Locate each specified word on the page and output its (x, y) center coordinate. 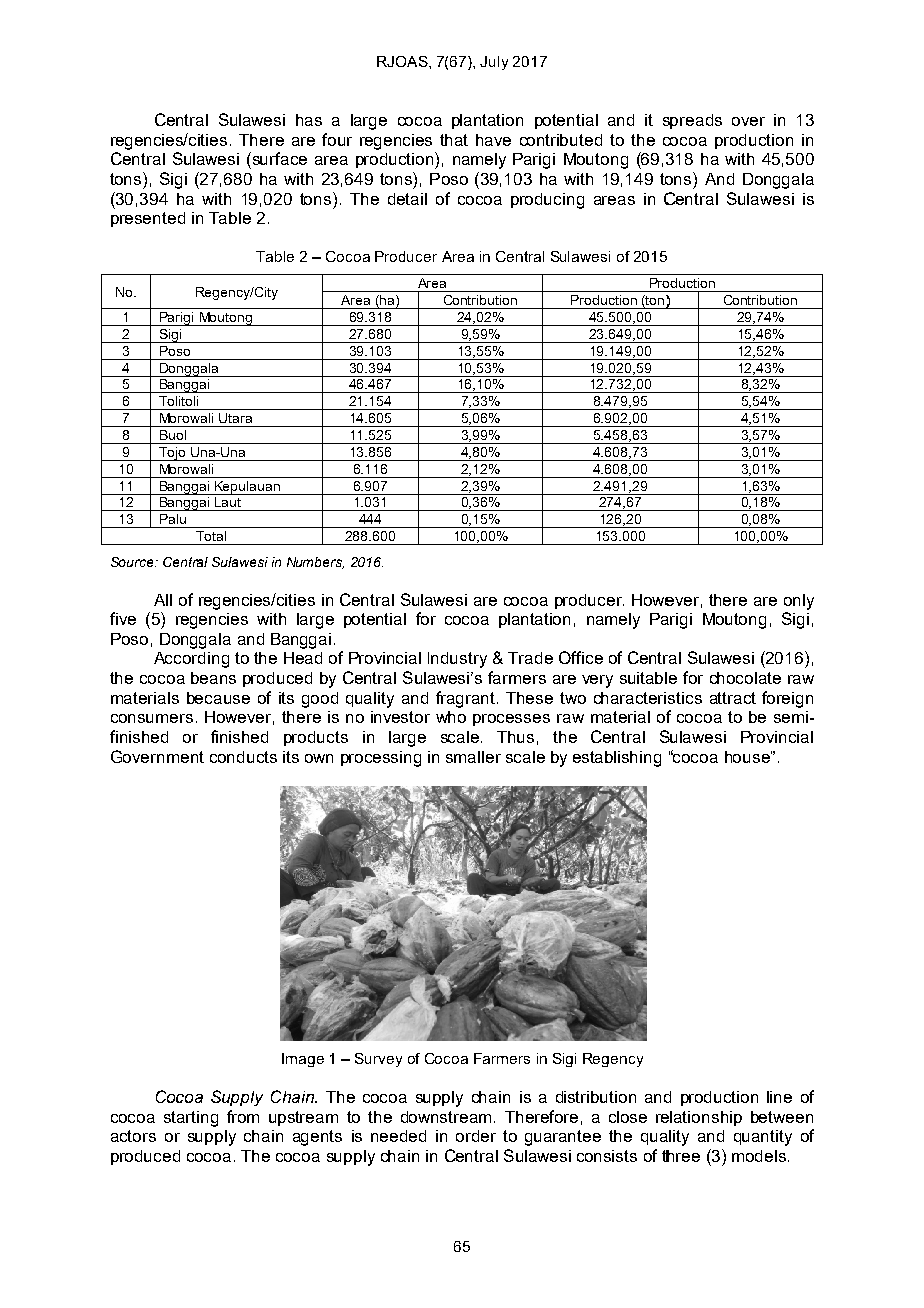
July (494, 63)
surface (278, 158)
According (191, 660)
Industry (457, 660)
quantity (763, 1138)
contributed (561, 140)
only (799, 602)
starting (191, 1119)
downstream (446, 1117)
